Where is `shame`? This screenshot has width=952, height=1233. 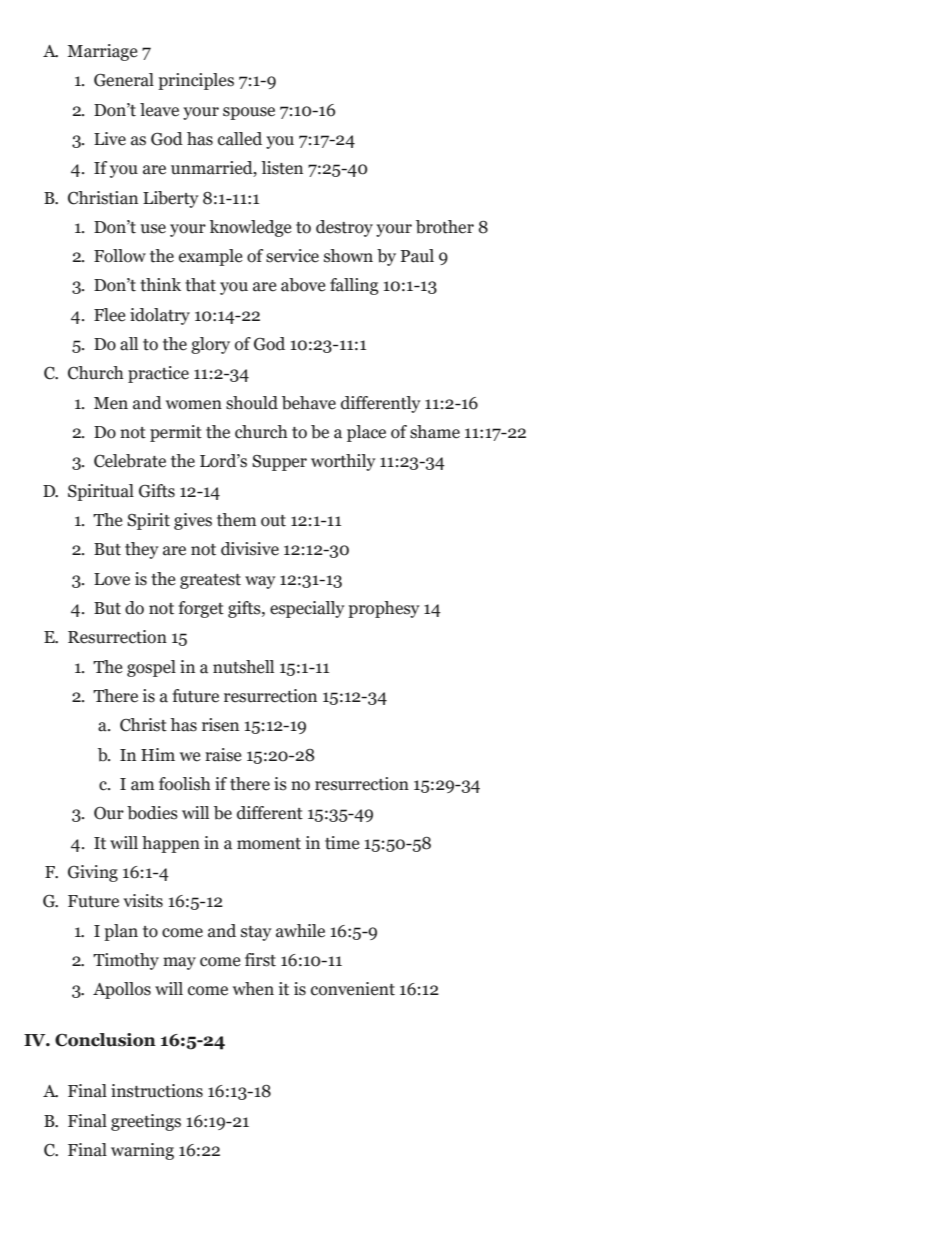 shame is located at coordinates (435, 432).
